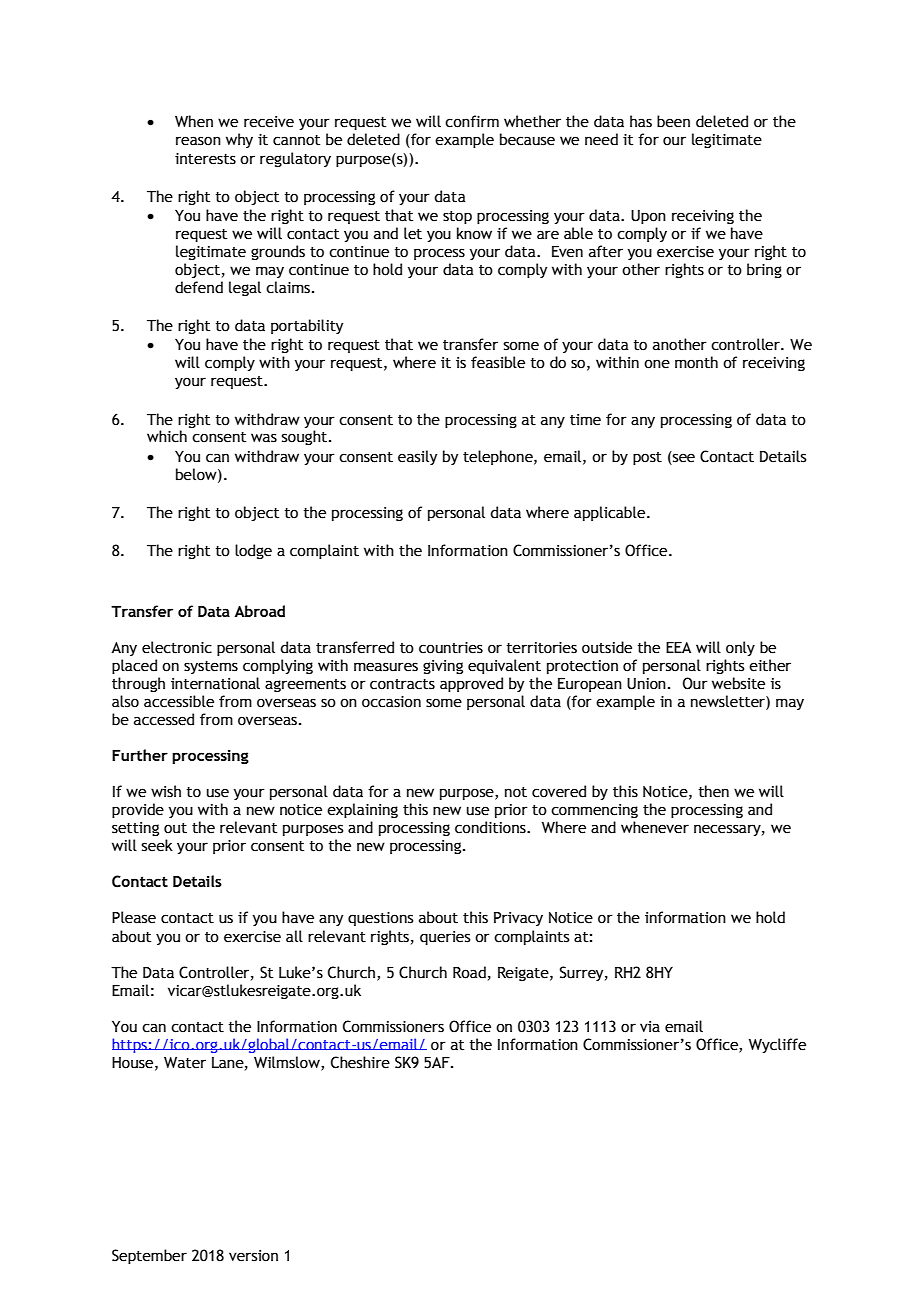 Image resolution: width=924 pixels, height=1308 pixels. I want to click on newsletter, so click(729, 702).
